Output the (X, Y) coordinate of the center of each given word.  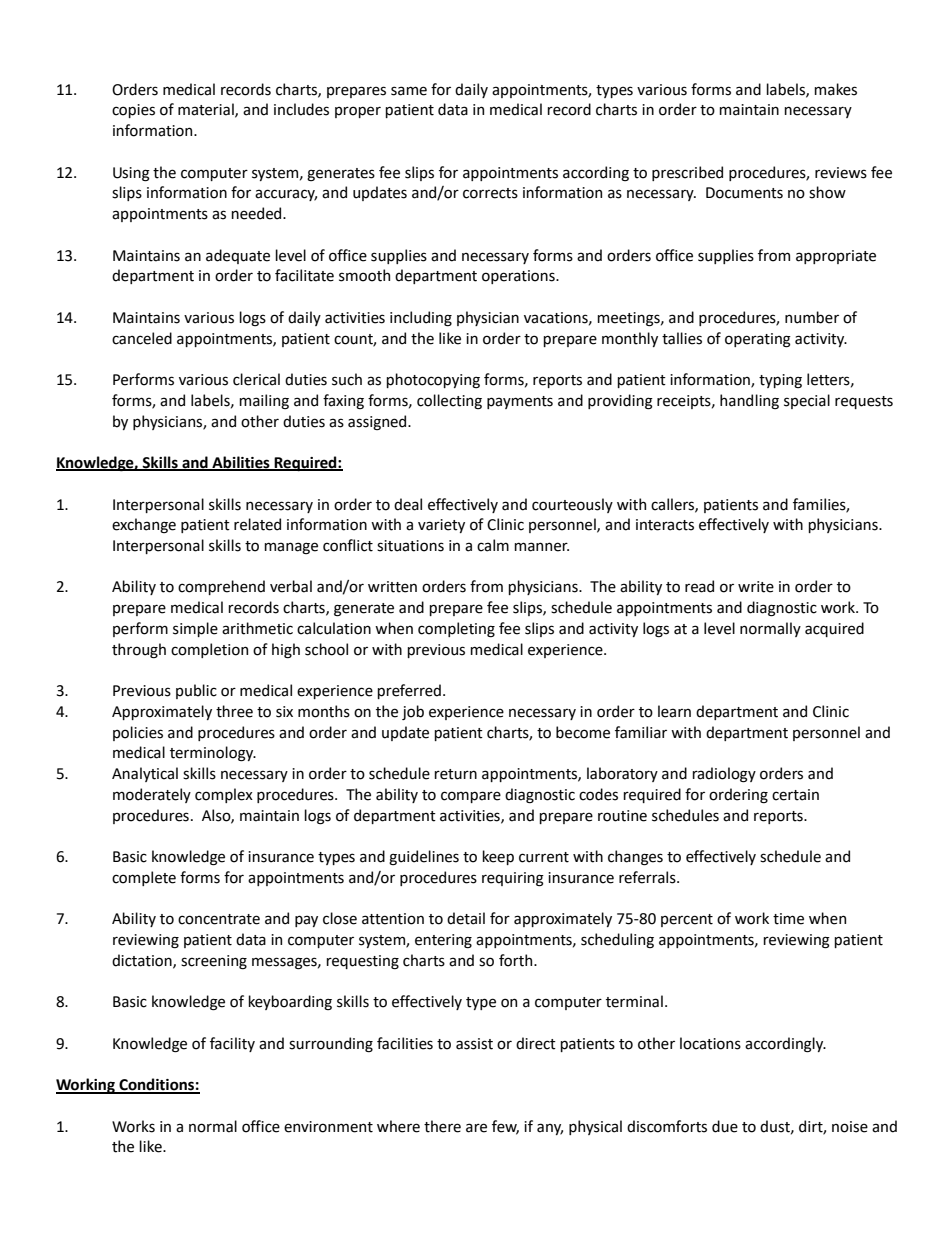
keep (498, 857)
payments (520, 402)
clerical (256, 379)
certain (795, 795)
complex (224, 795)
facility (232, 1044)
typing (780, 381)
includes (301, 109)
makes (835, 89)
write (756, 587)
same (409, 91)
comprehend (221, 587)
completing (456, 629)
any (550, 1129)
